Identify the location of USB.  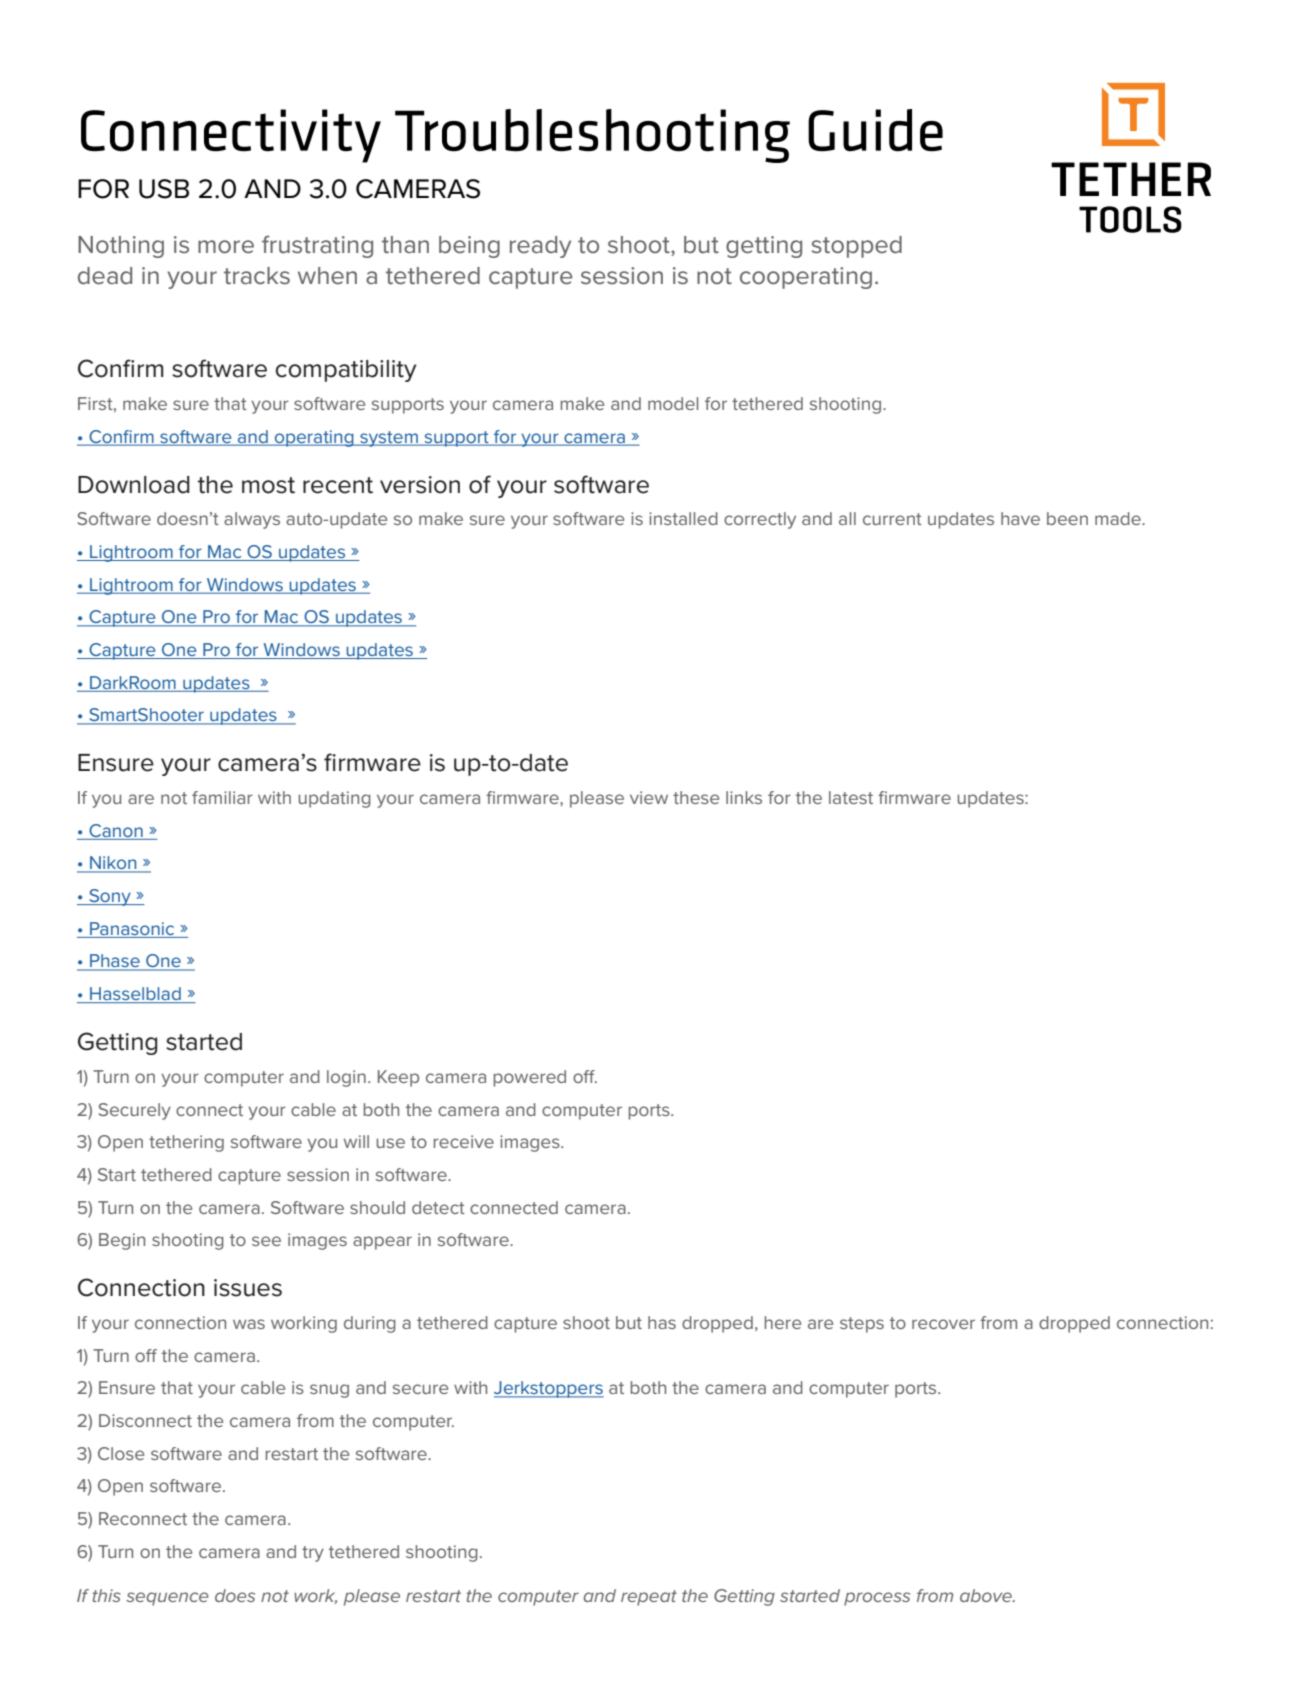
(164, 189).
